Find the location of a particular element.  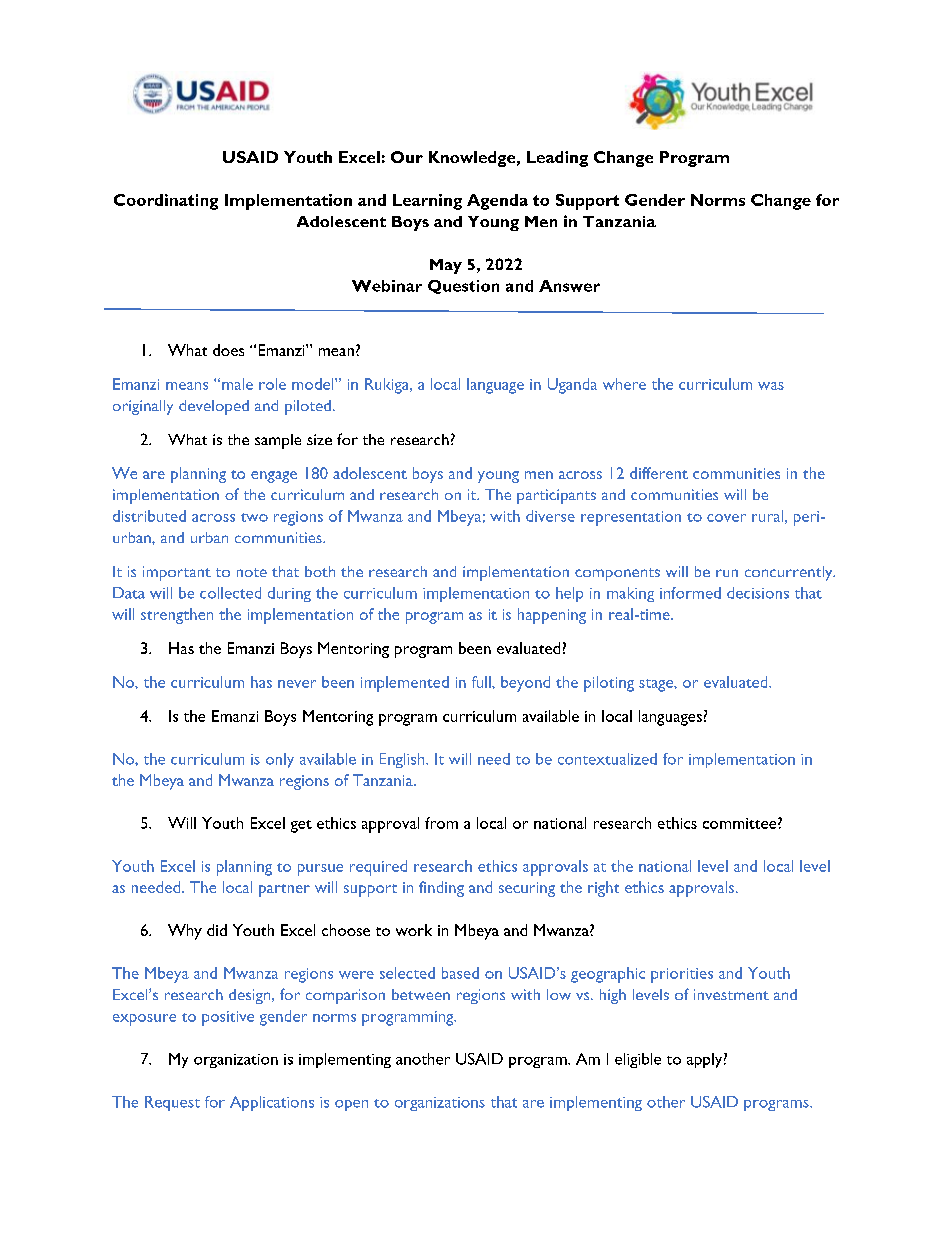

English is located at coordinates (403, 760).
